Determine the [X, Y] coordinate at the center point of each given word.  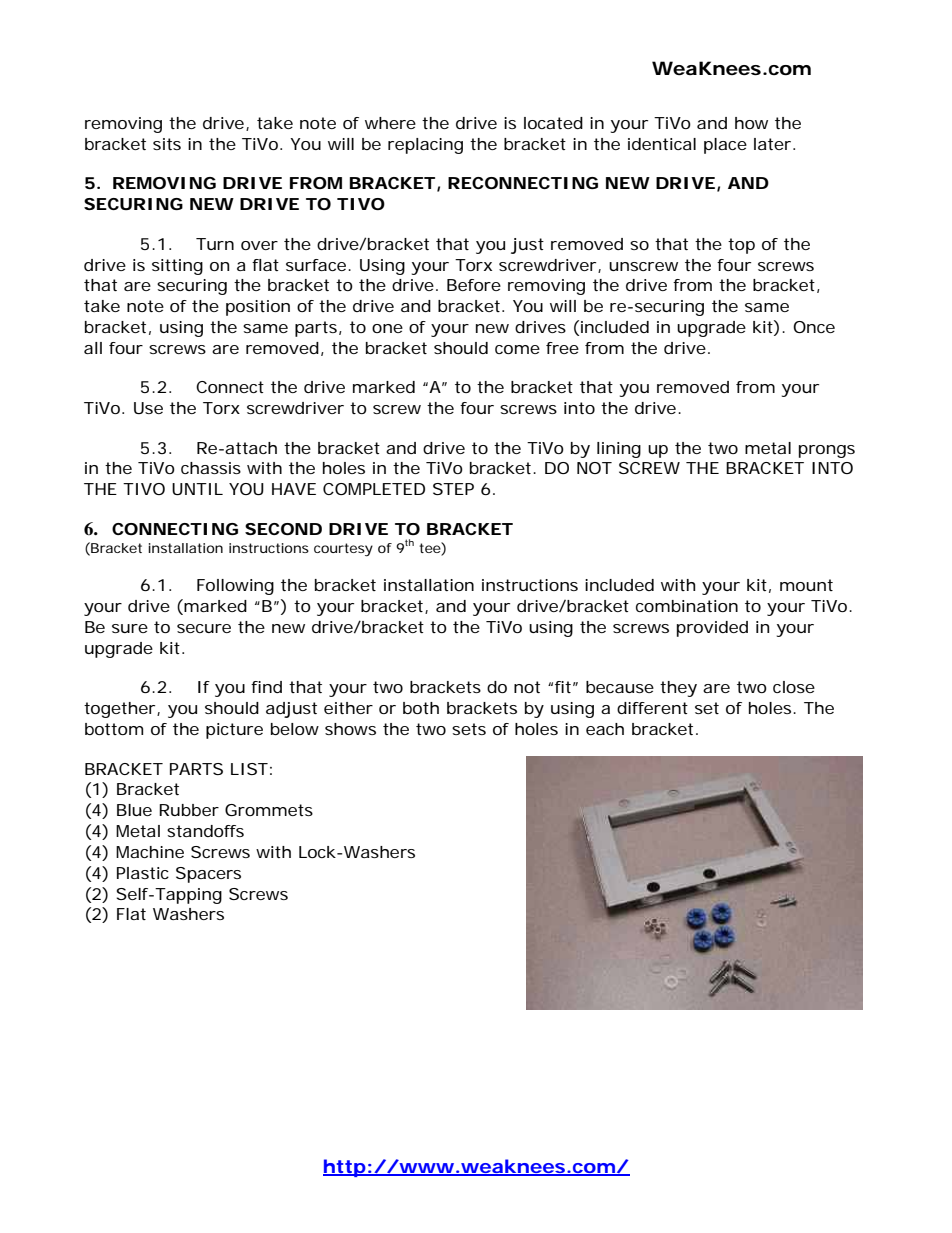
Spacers [208, 875]
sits [167, 144]
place [725, 146]
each [605, 729]
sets [469, 729]
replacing [425, 146]
